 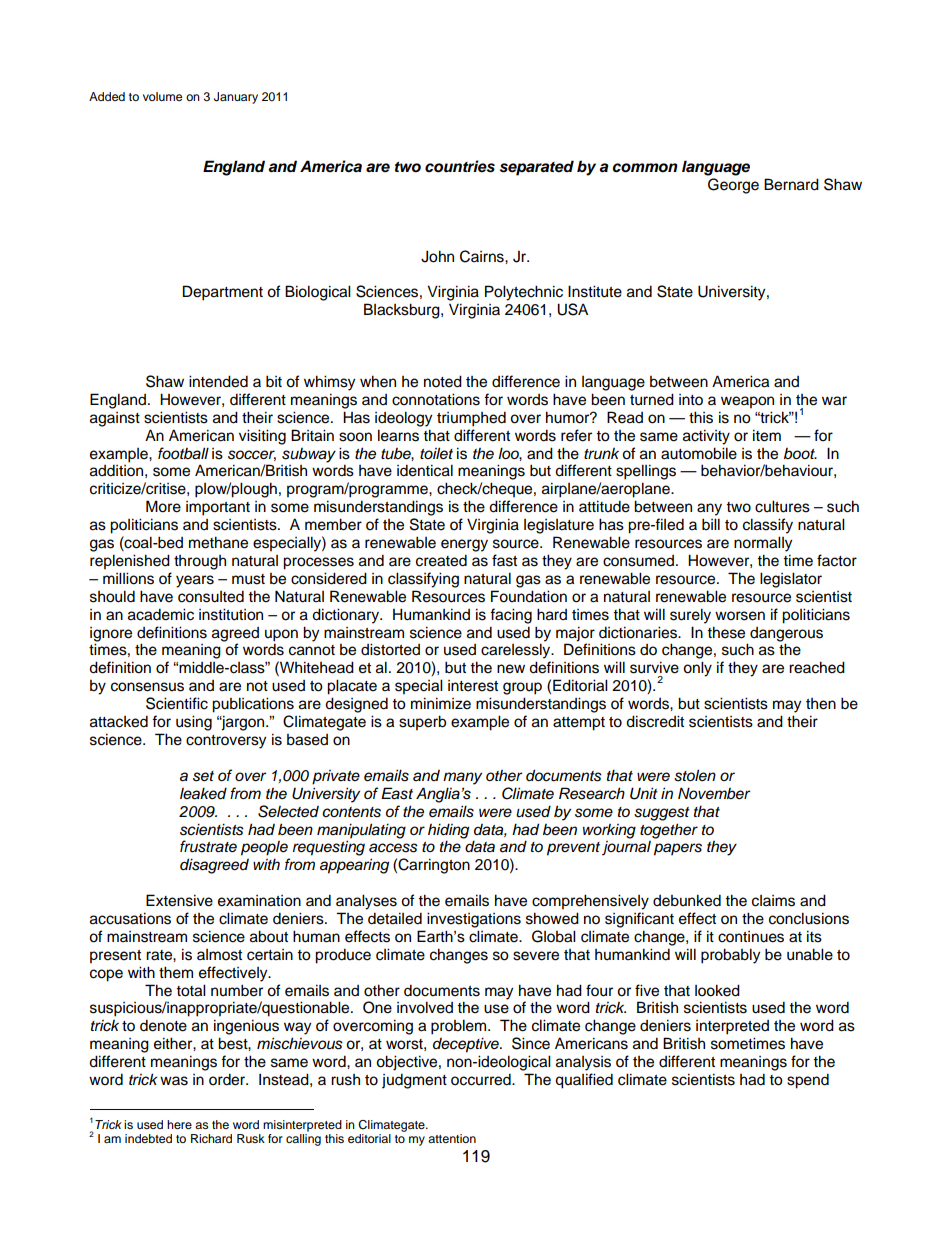 I want to click on countries, so click(x=460, y=166).
